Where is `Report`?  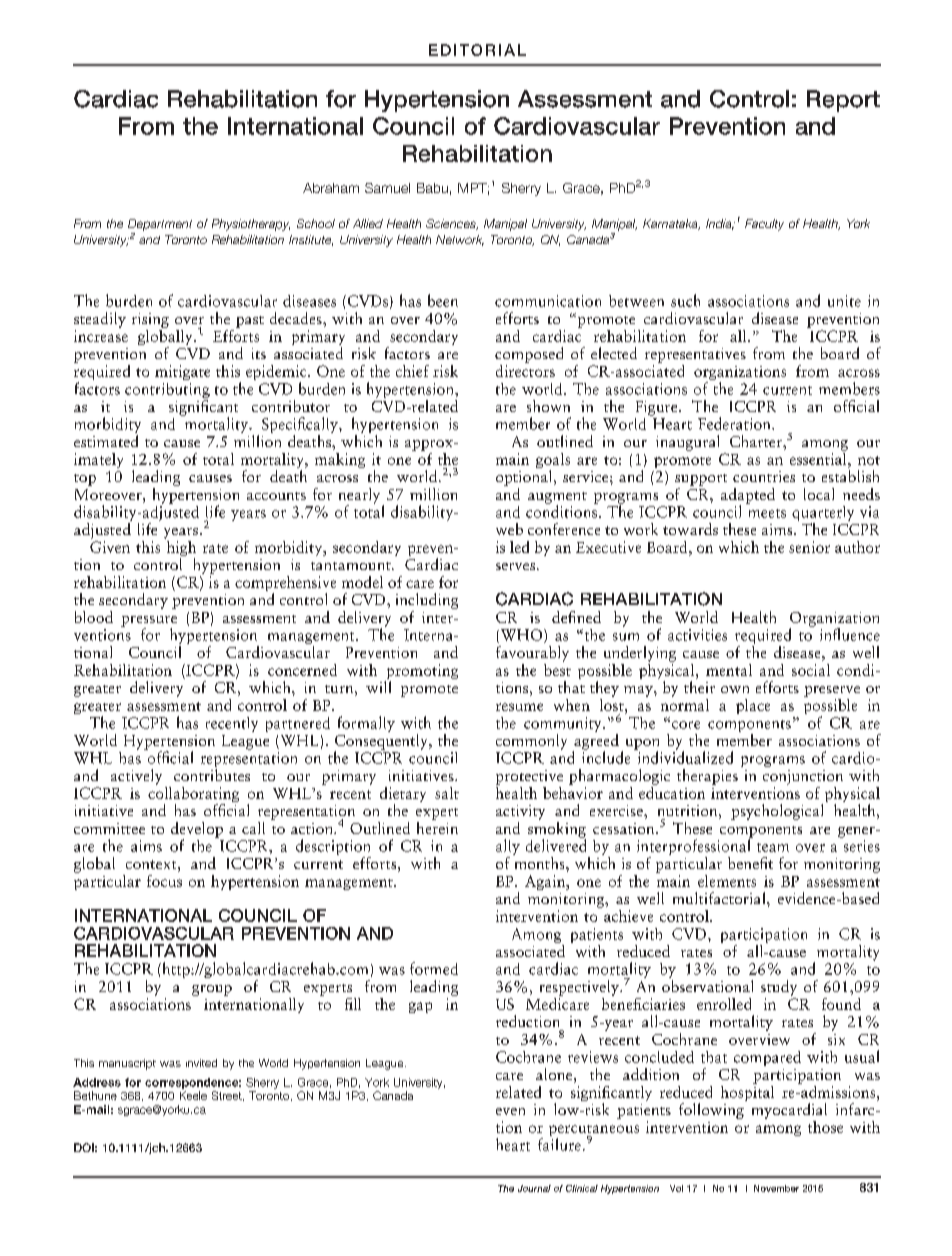
Report is located at coordinates (843, 101).
